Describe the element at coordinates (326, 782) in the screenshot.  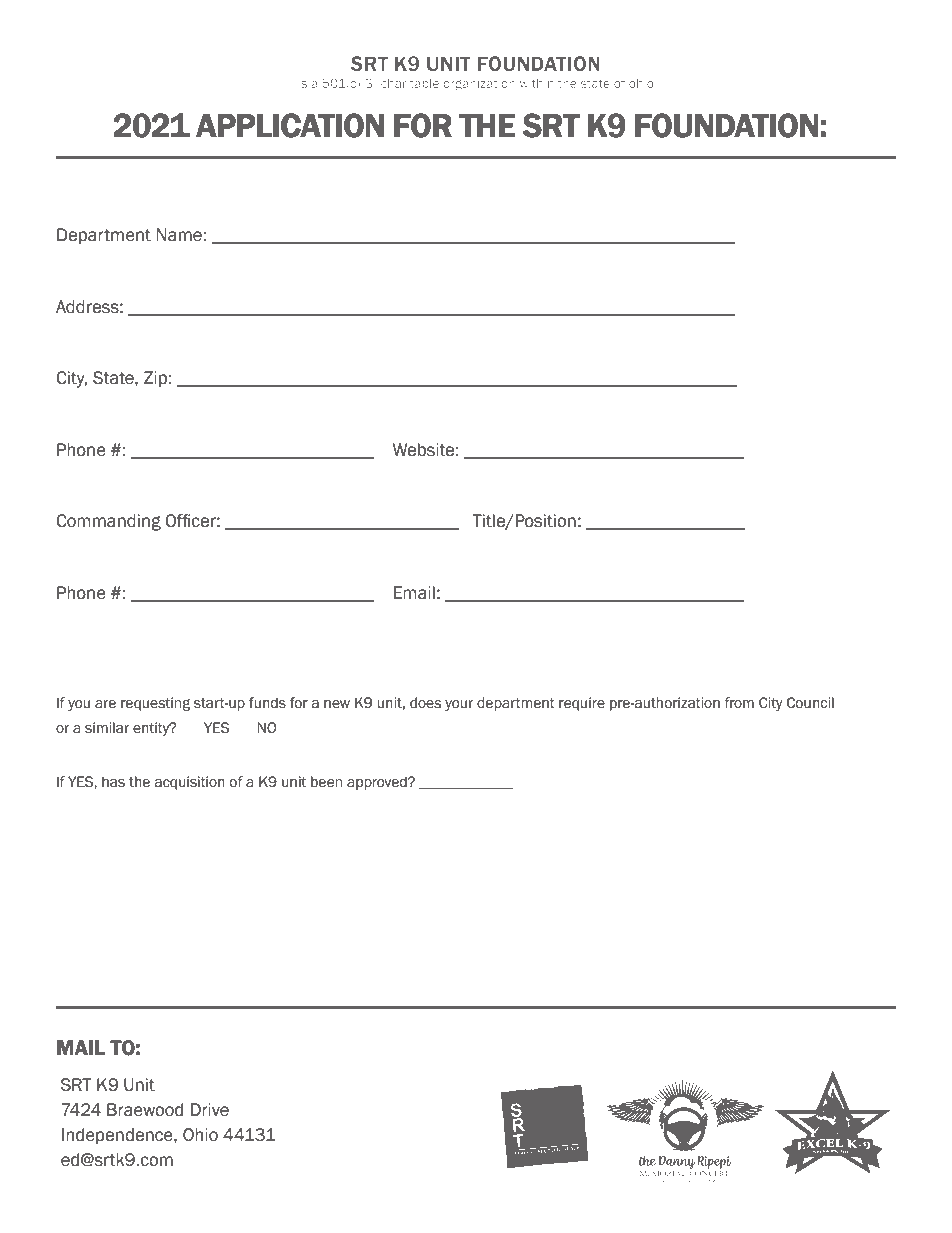
I see `been` at that location.
